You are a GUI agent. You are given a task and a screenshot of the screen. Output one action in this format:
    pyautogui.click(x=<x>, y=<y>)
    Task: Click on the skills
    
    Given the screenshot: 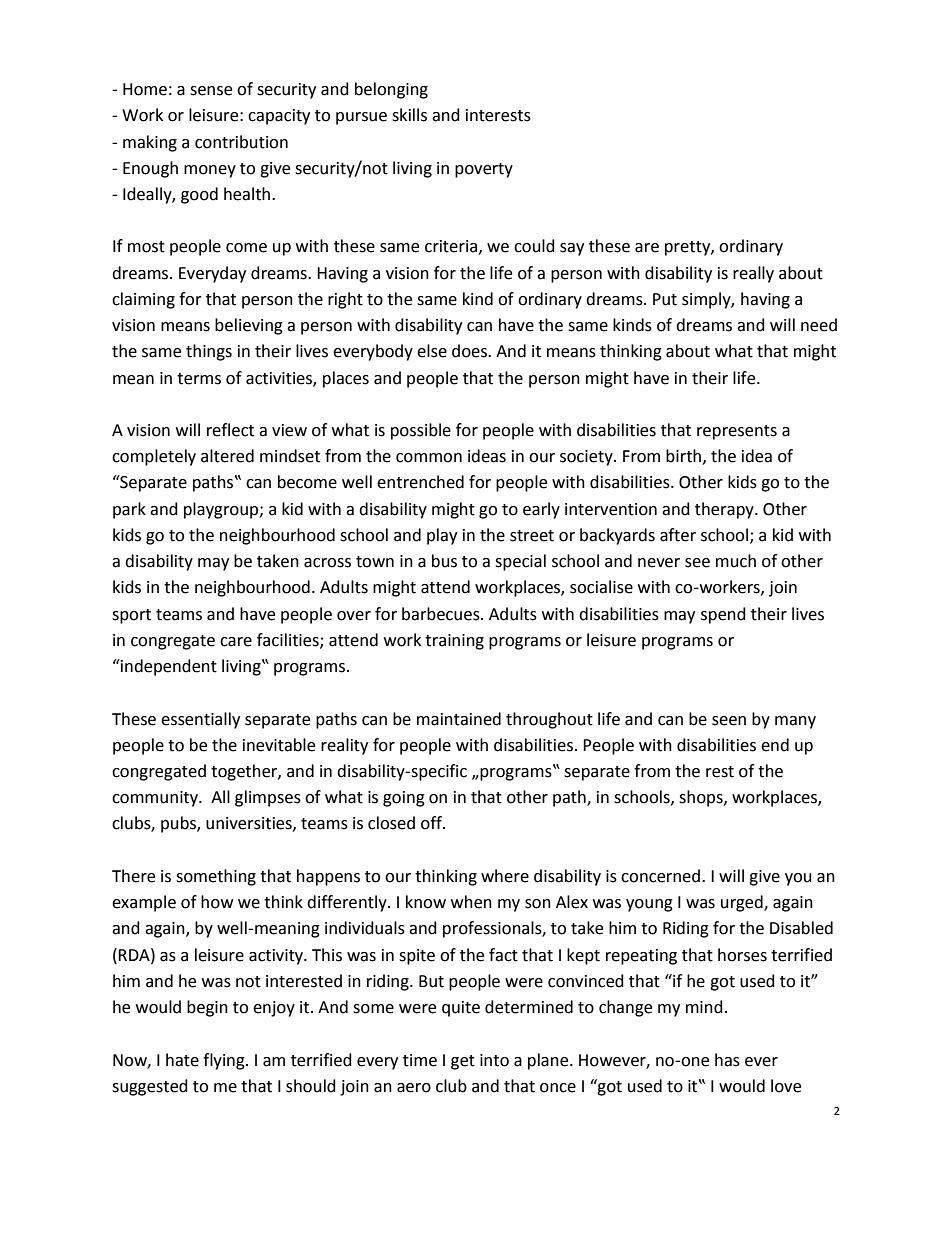 What is the action you would take?
    pyautogui.click(x=409, y=115)
